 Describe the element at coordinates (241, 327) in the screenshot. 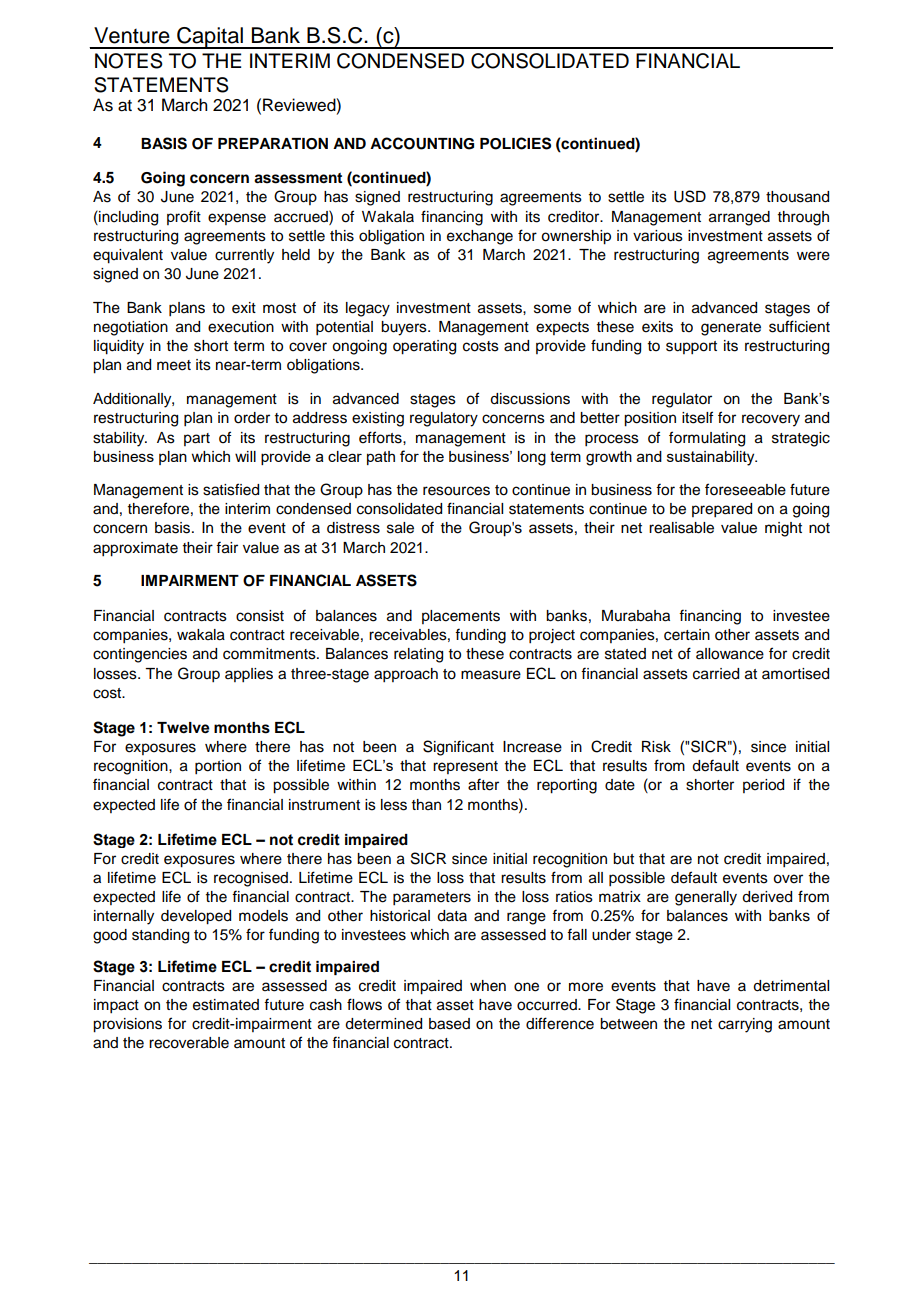

I see `execution` at that location.
